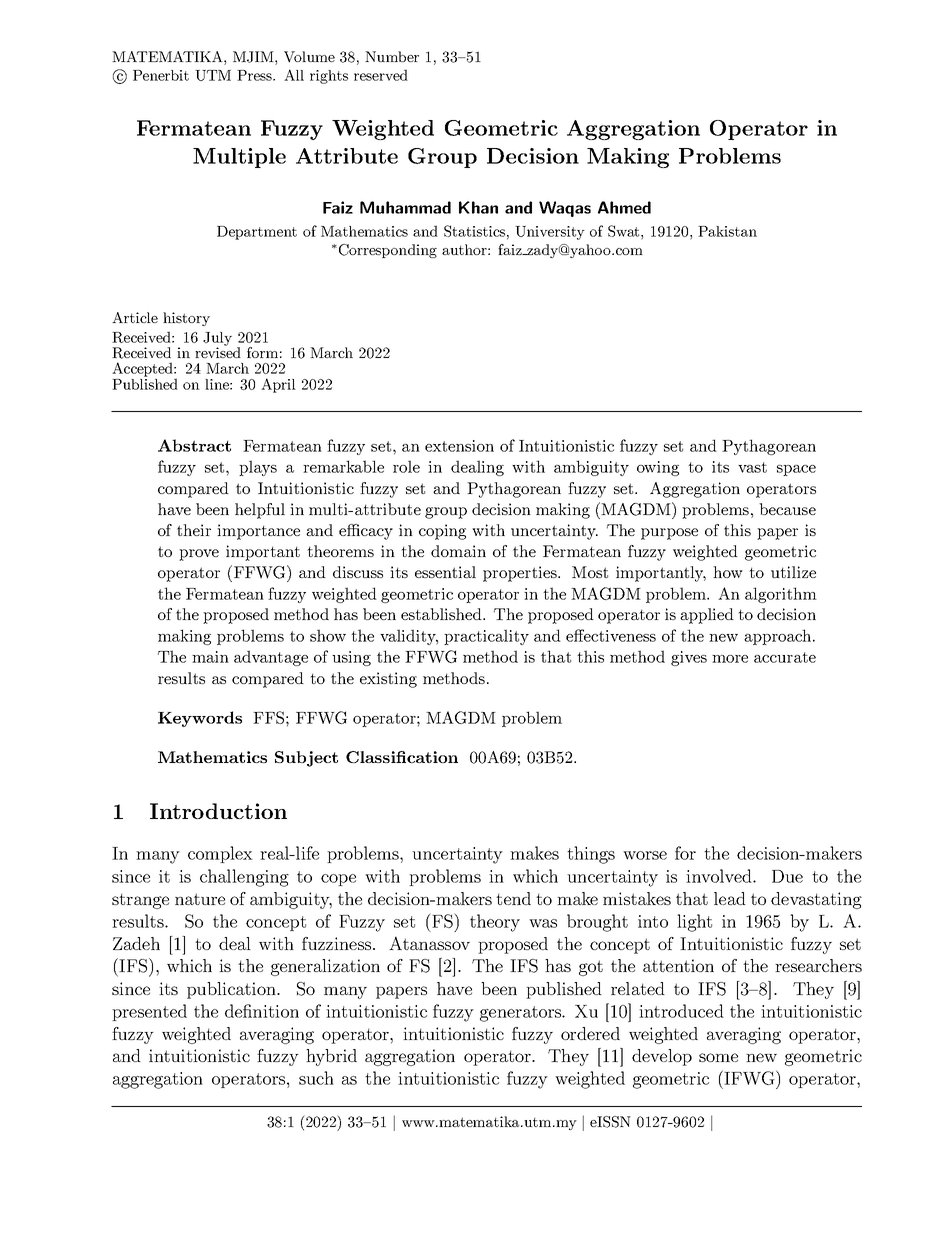  Describe the element at coordinates (199, 555) in the screenshot. I see `prove` at that location.
